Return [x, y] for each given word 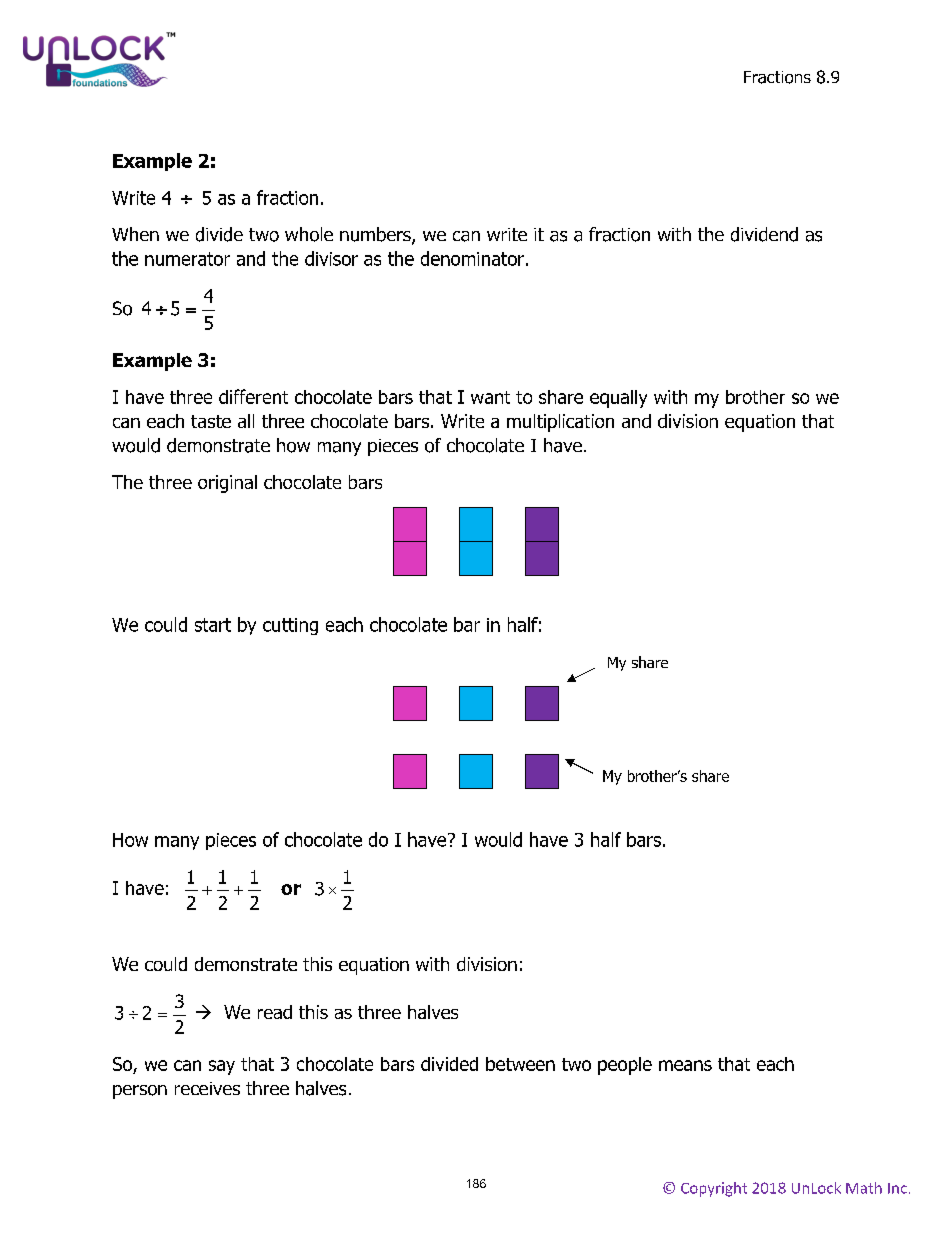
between [520, 1064]
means [685, 1065]
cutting [290, 626]
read [275, 1012]
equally [618, 399]
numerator [187, 259]
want [490, 397]
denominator [472, 258]
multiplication [560, 423]
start [213, 625]
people [625, 1066]
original [227, 484]
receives [207, 1088]
